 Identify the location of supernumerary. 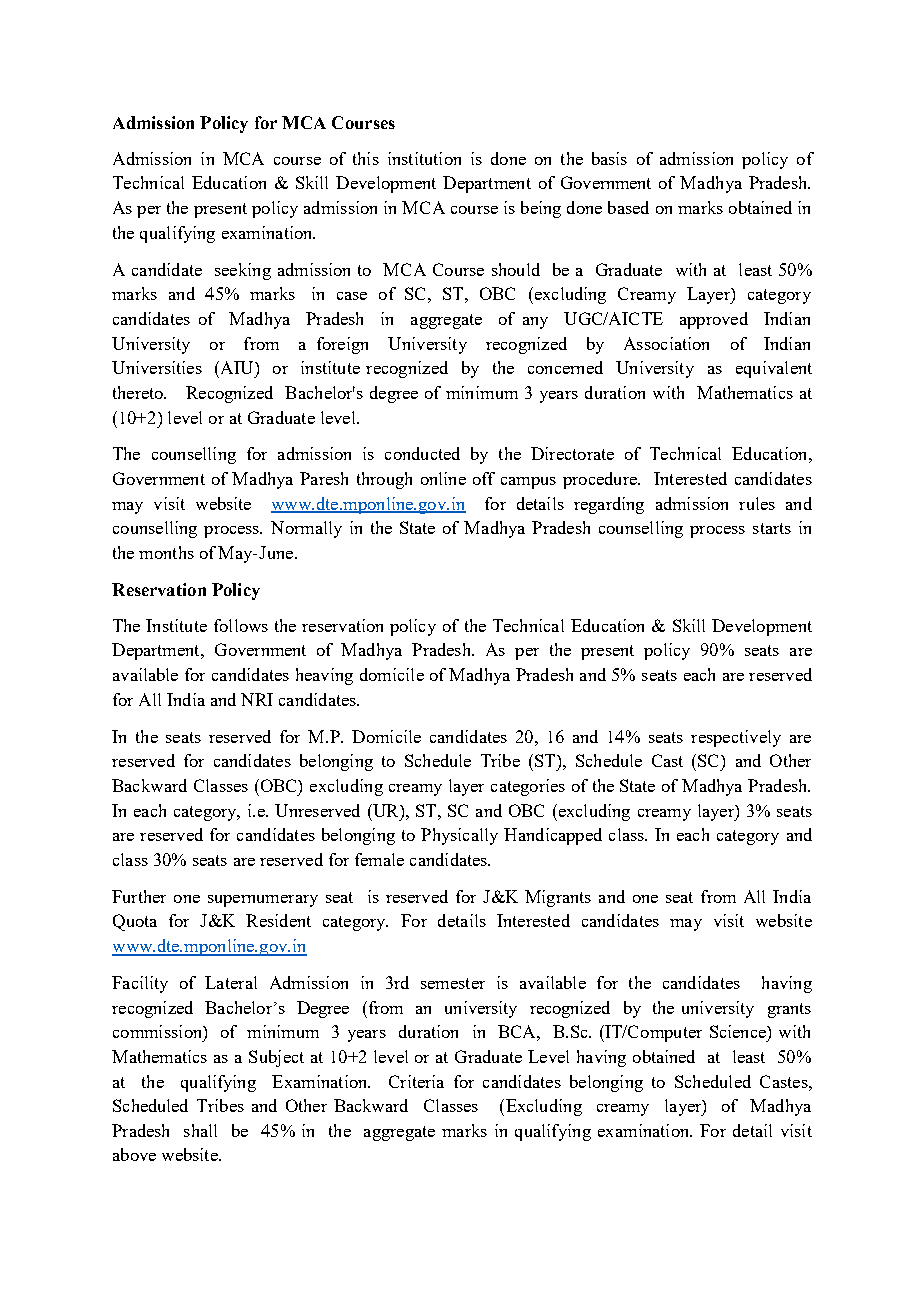
(263, 901).
